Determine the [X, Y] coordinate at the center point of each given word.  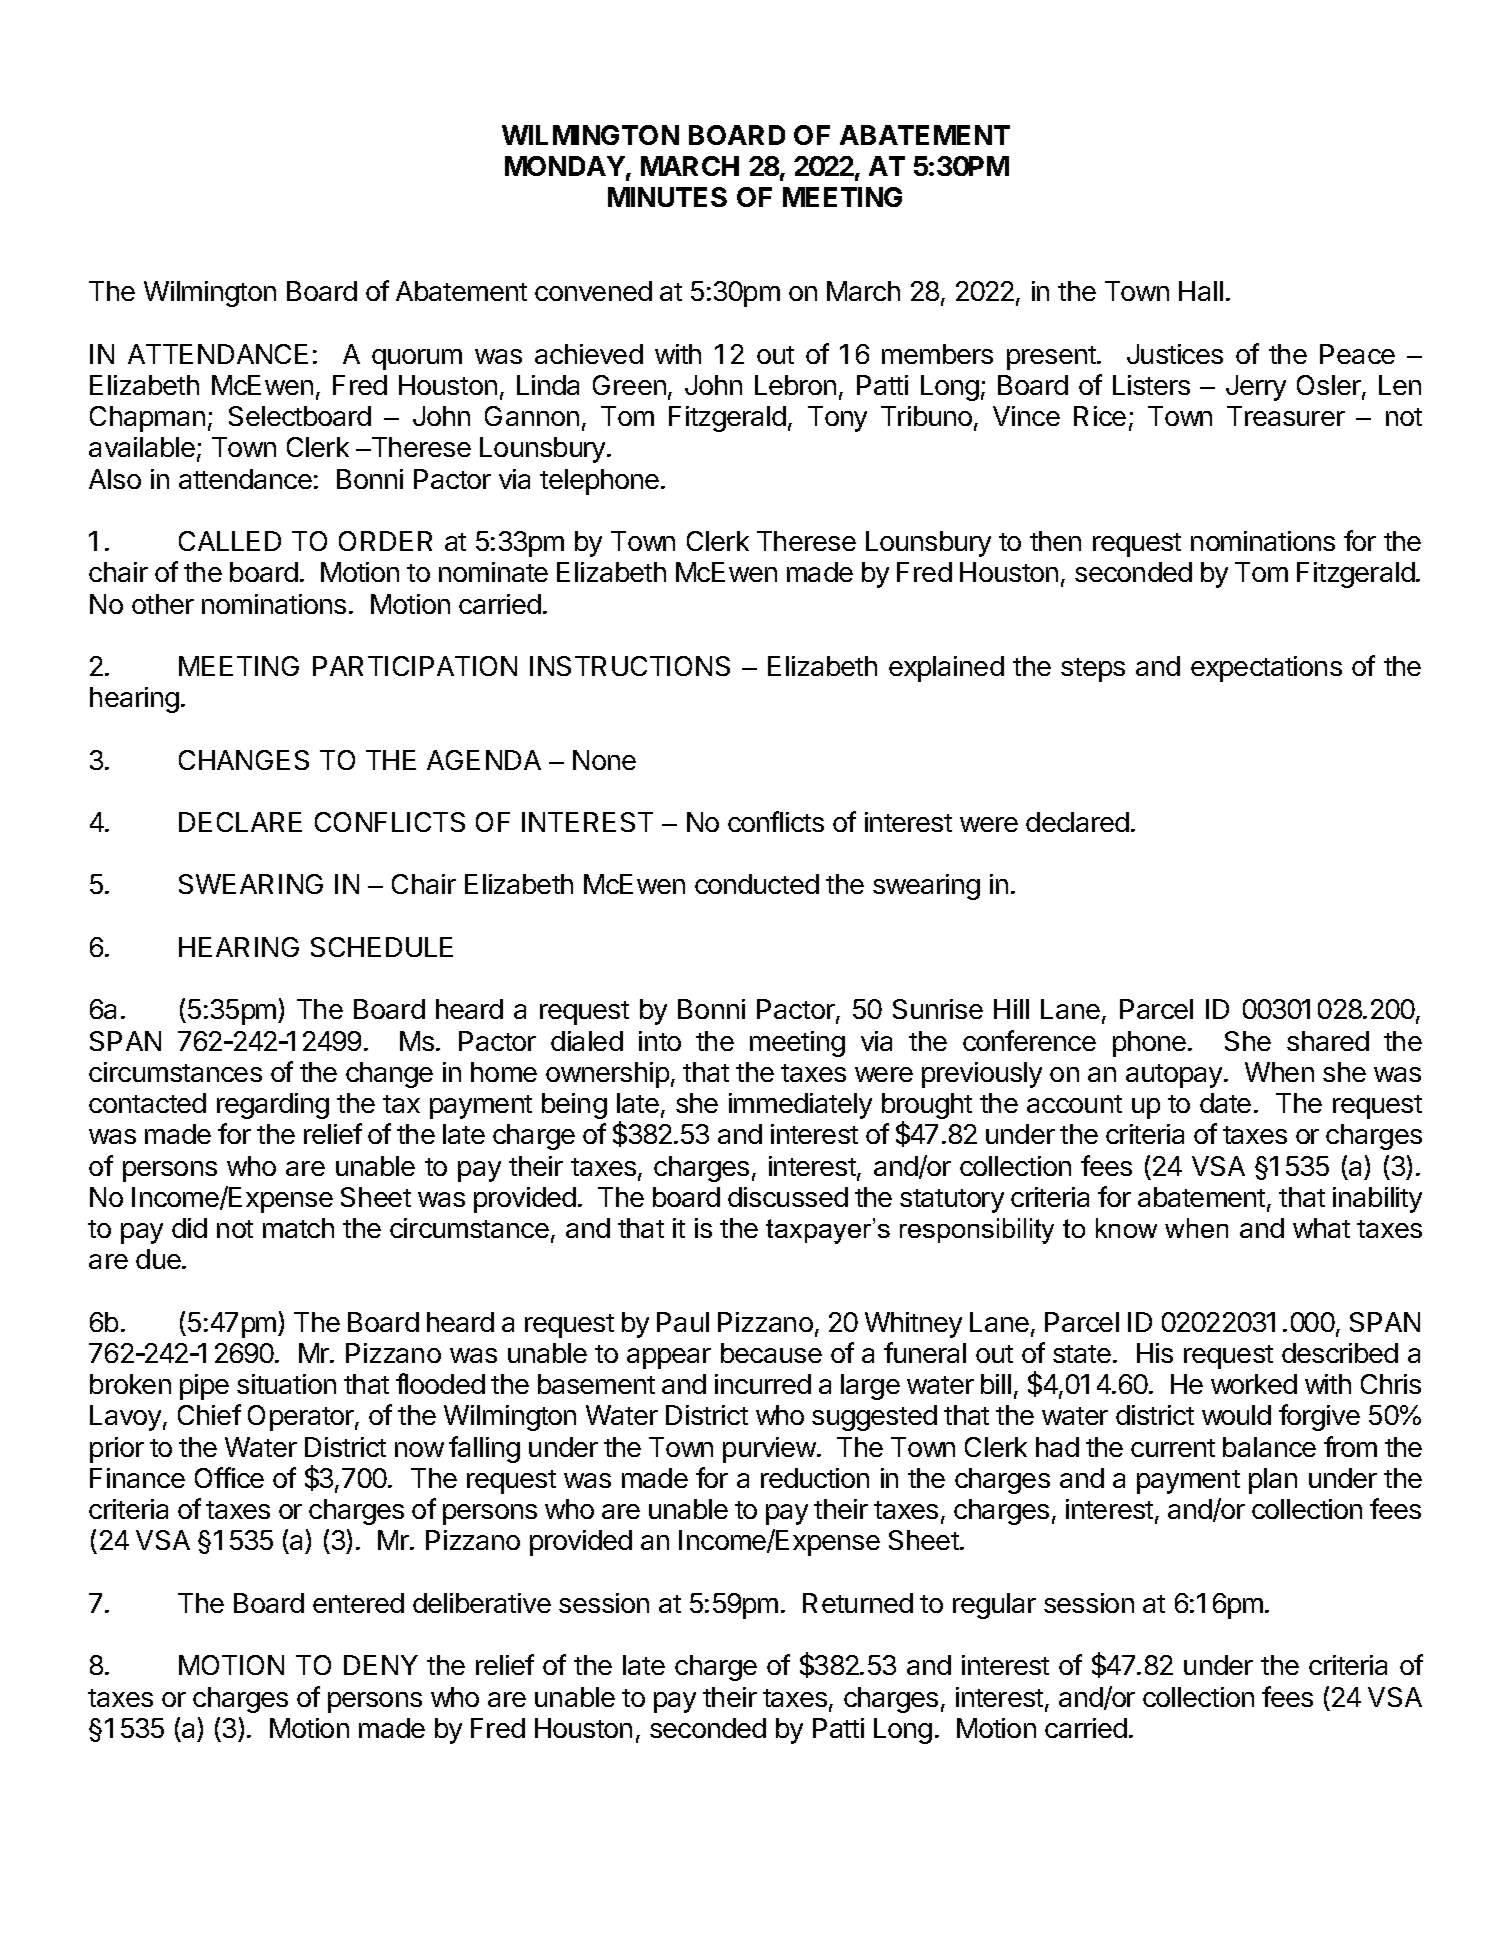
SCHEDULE [382, 947]
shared [1328, 1041]
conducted [757, 884]
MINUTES [667, 197]
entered [358, 1603]
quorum [417, 359]
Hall [1201, 291]
